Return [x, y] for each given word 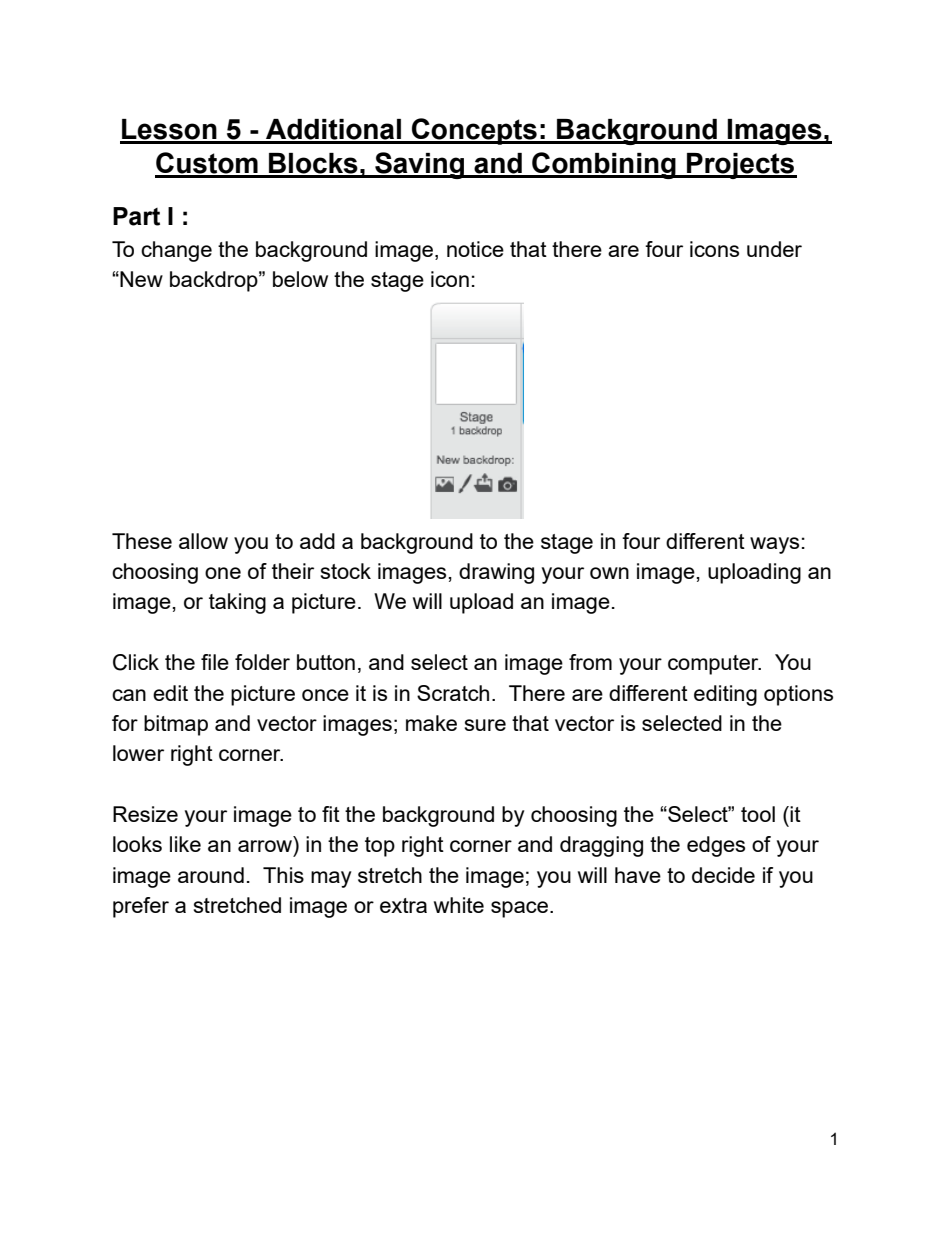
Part [136, 216]
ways [774, 545]
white [459, 905]
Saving [420, 165]
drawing [496, 573]
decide [723, 875]
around [211, 875]
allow [203, 541]
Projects [741, 166]
